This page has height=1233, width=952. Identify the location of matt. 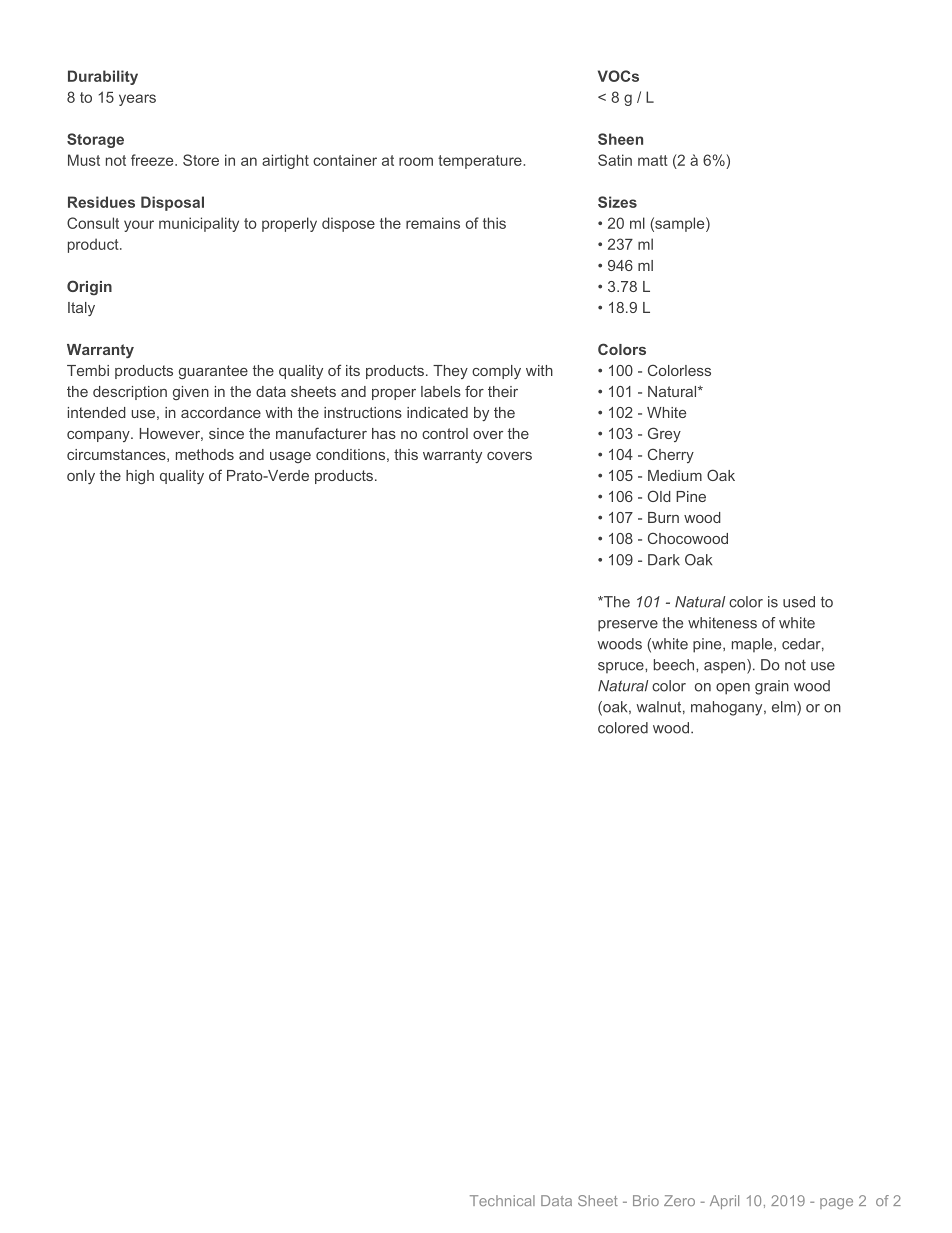
(653, 160).
